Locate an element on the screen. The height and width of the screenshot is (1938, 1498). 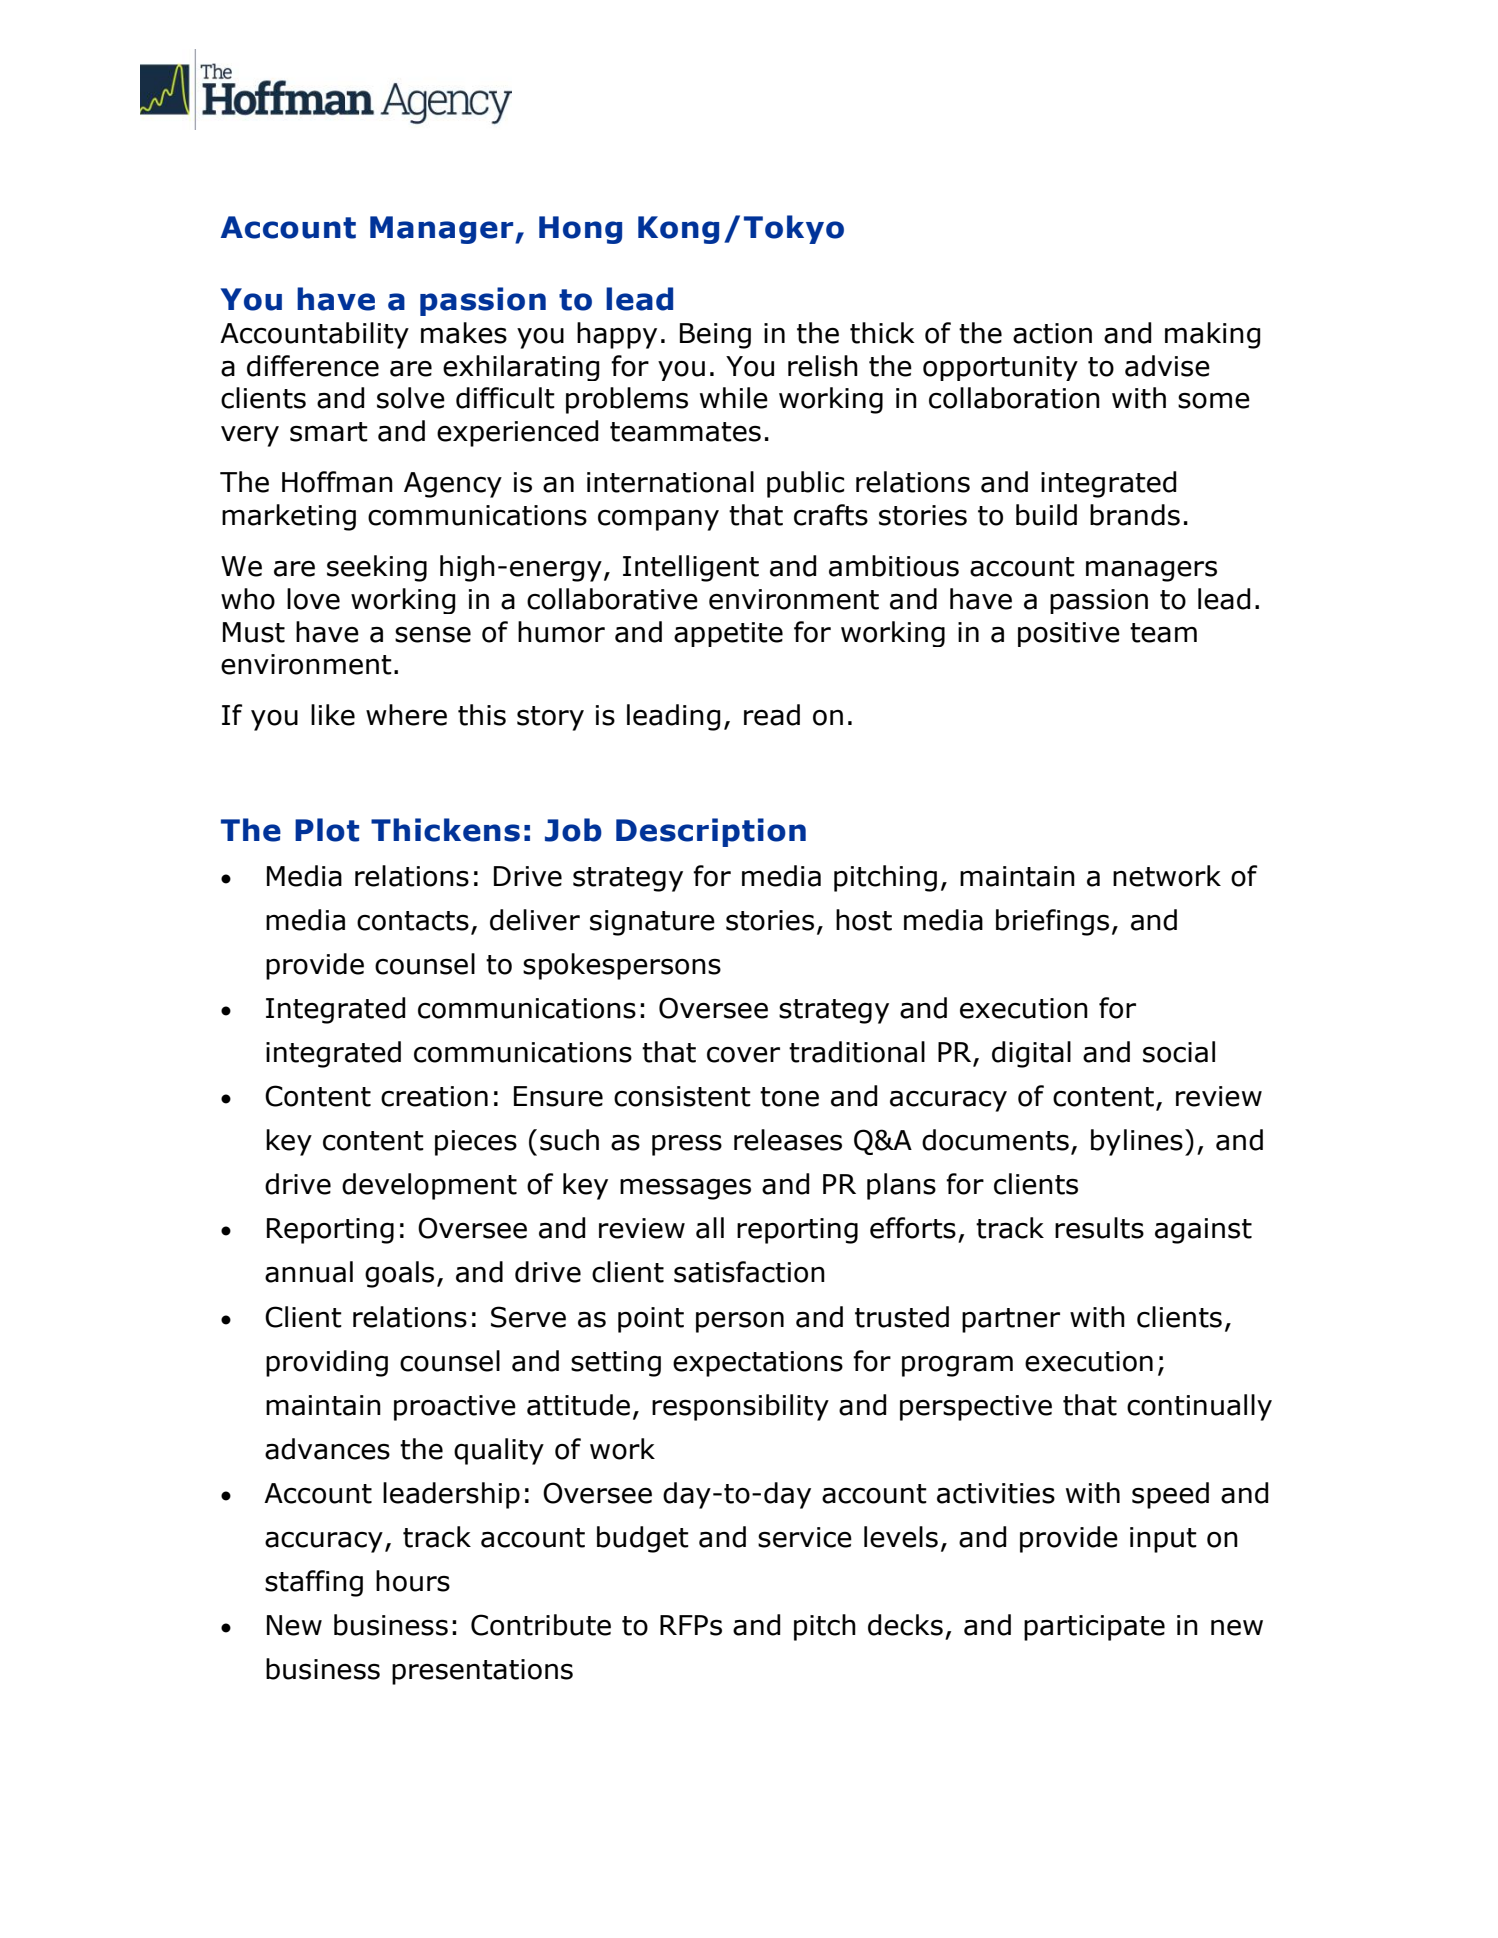
makes is located at coordinates (464, 333).
